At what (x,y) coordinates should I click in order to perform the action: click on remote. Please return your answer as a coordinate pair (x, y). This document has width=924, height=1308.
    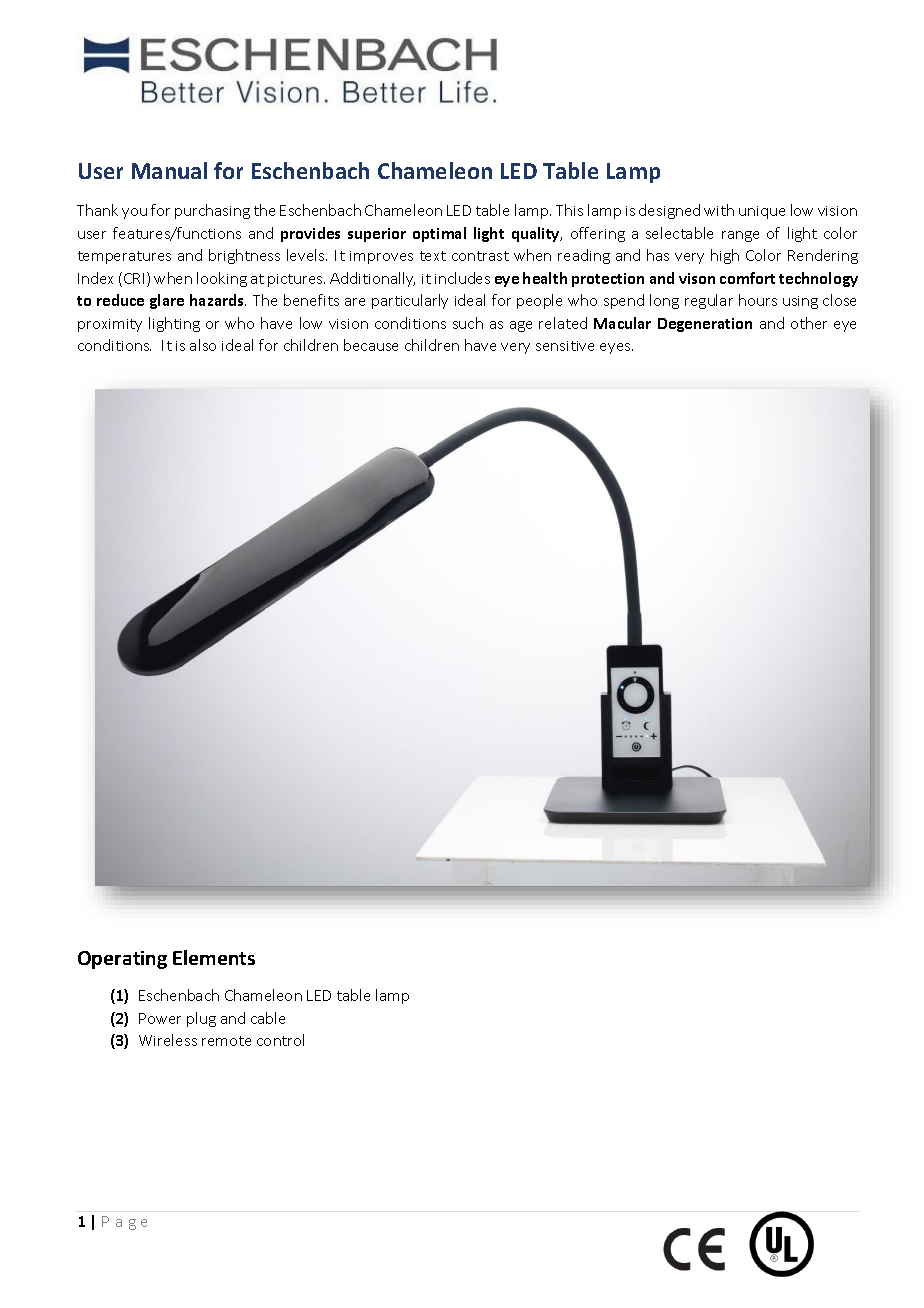
    Looking at the image, I should click on (226, 1041).
